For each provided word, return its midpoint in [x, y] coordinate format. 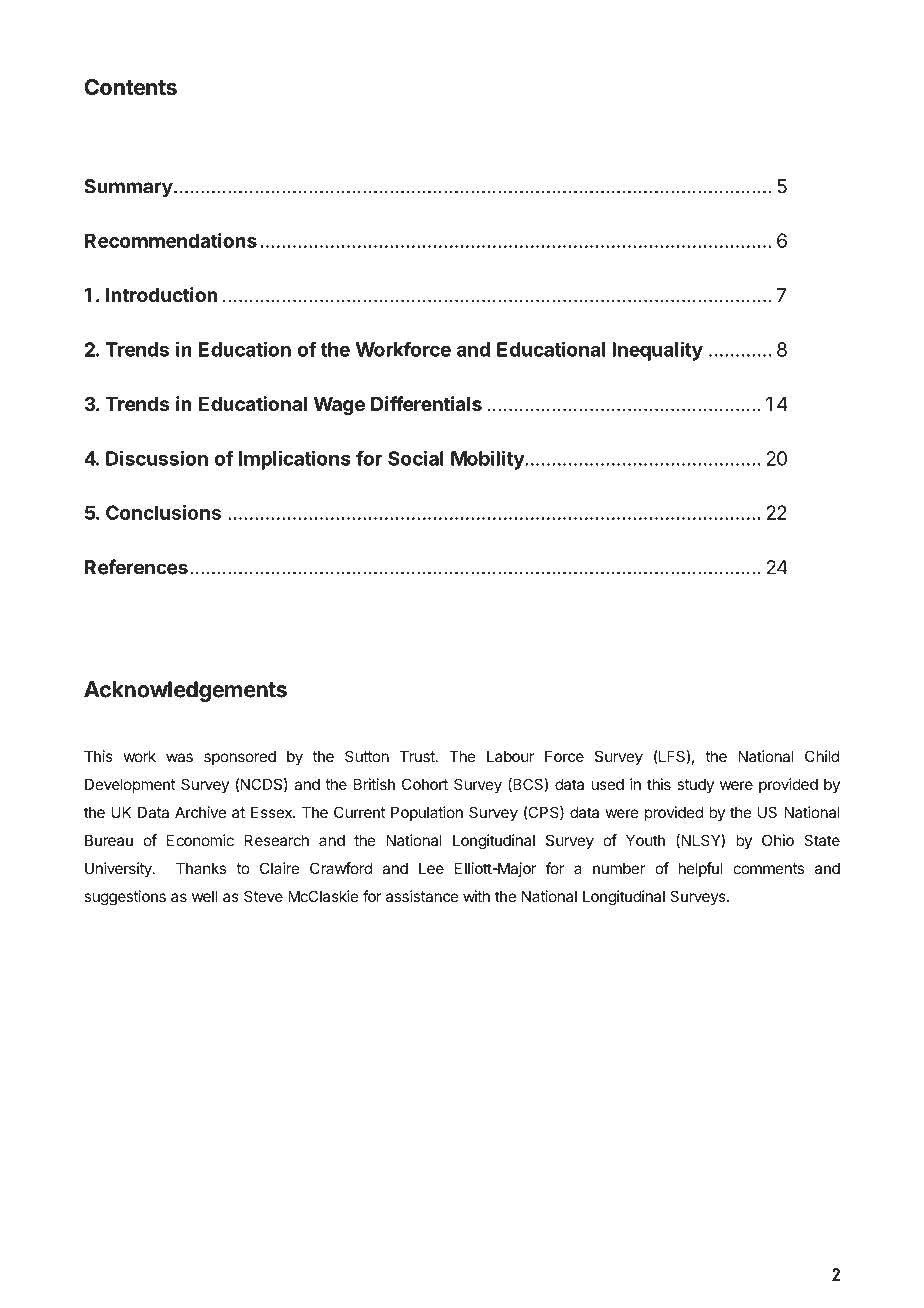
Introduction [162, 294]
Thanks [201, 868]
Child [822, 756]
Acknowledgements [185, 691]
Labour [510, 756]
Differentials [426, 403]
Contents [130, 87]
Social [416, 458]
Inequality [657, 351]
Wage [339, 406]
